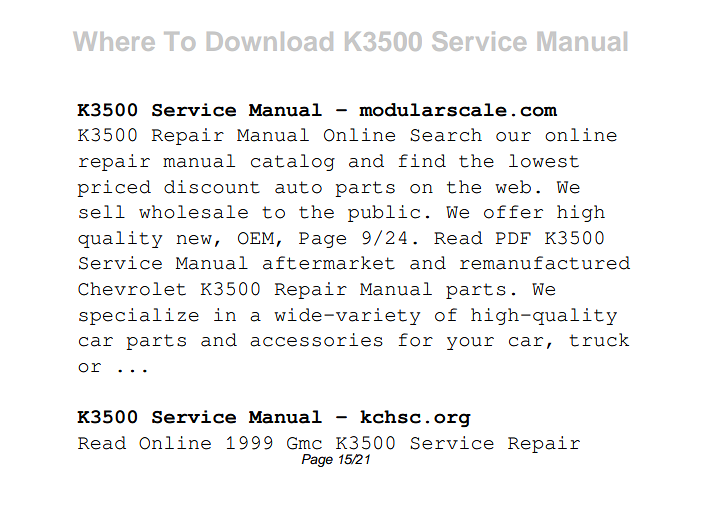 The image size is (716, 508). Describe the element at coordinates (304, 443) in the page. I see `Gmc` at that location.
